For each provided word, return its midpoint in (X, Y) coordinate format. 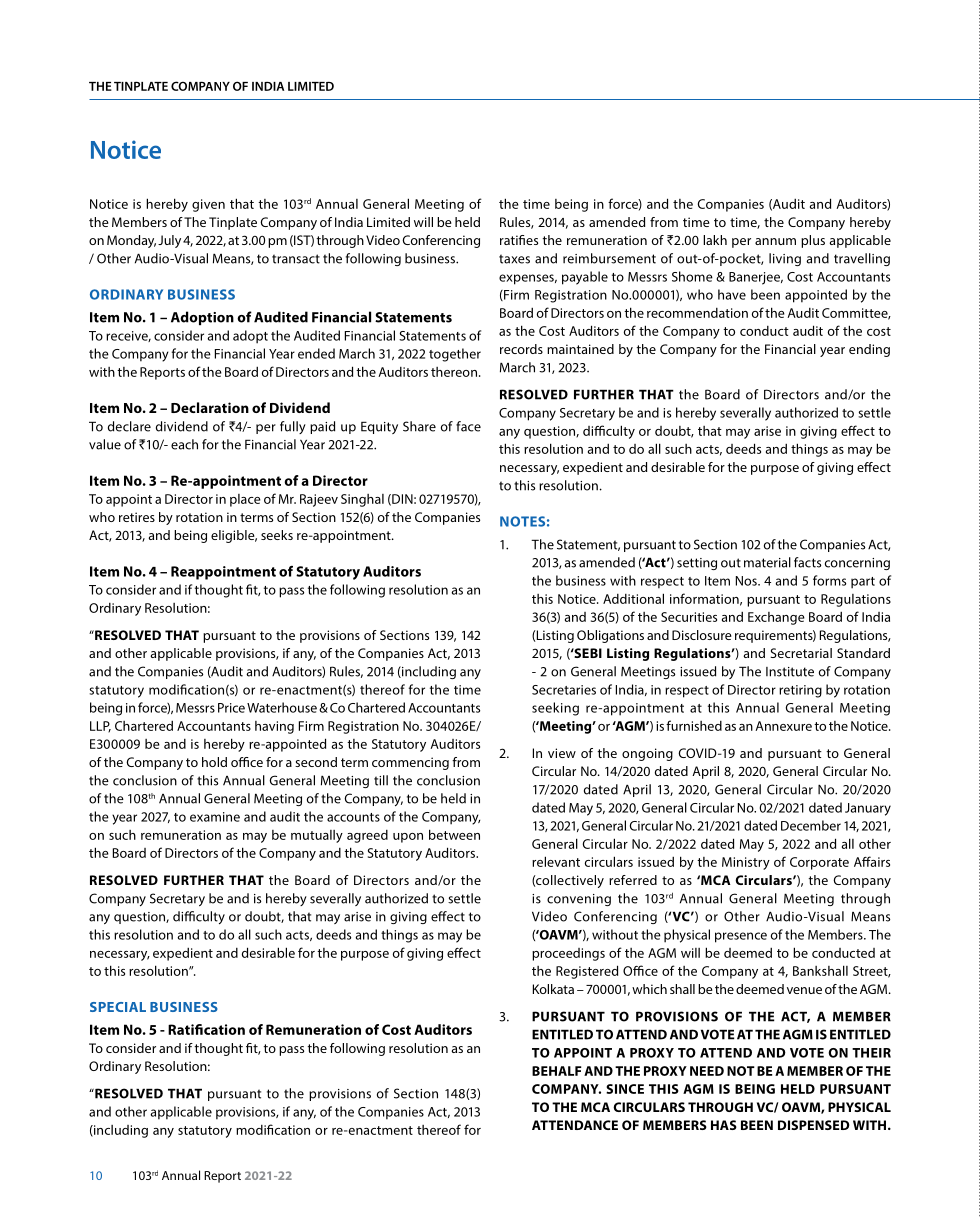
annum (775, 241)
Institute (790, 672)
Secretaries (564, 690)
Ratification (206, 1029)
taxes (514, 259)
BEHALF (557, 1071)
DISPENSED (814, 1125)
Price (231, 708)
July (169, 241)
